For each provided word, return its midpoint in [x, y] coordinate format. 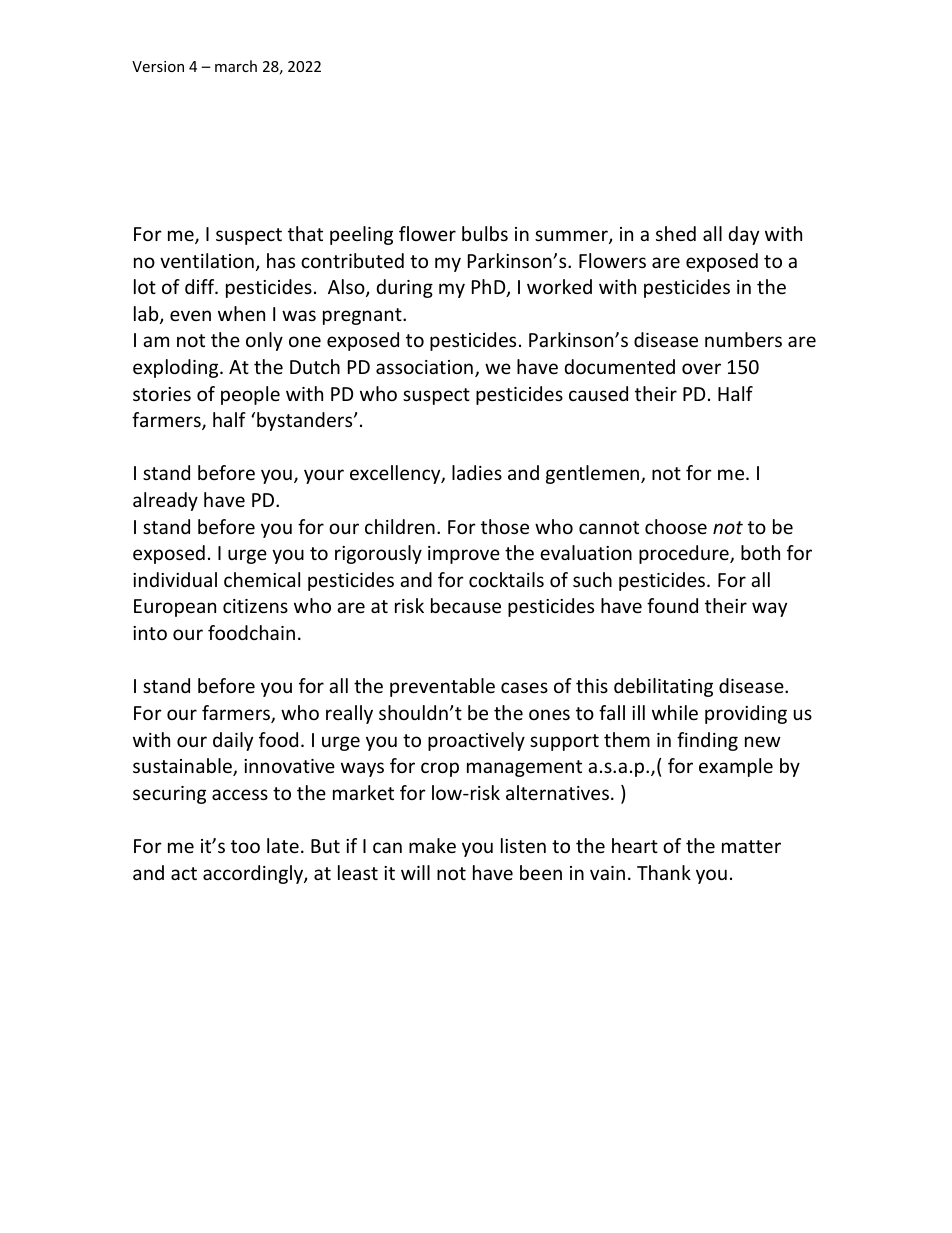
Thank [664, 872]
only [264, 341]
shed [676, 233]
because [466, 605]
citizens [255, 606]
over [701, 368]
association [424, 367]
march [236, 66]
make [432, 845]
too [245, 846]
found [672, 605]
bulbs [485, 233]
